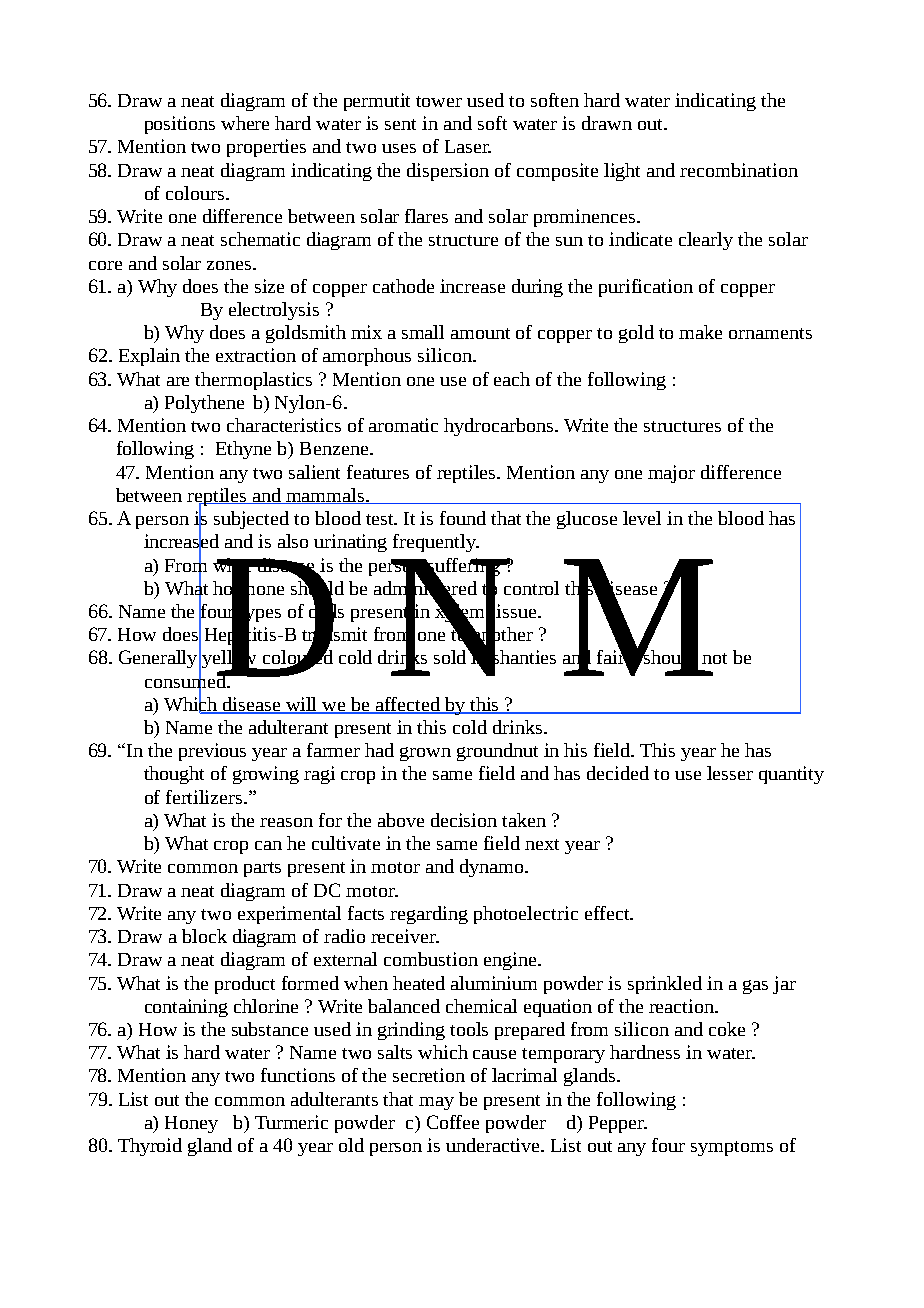 This screenshot has width=924, height=1308. I want to click on Thyroid, so click(150, 1147).
